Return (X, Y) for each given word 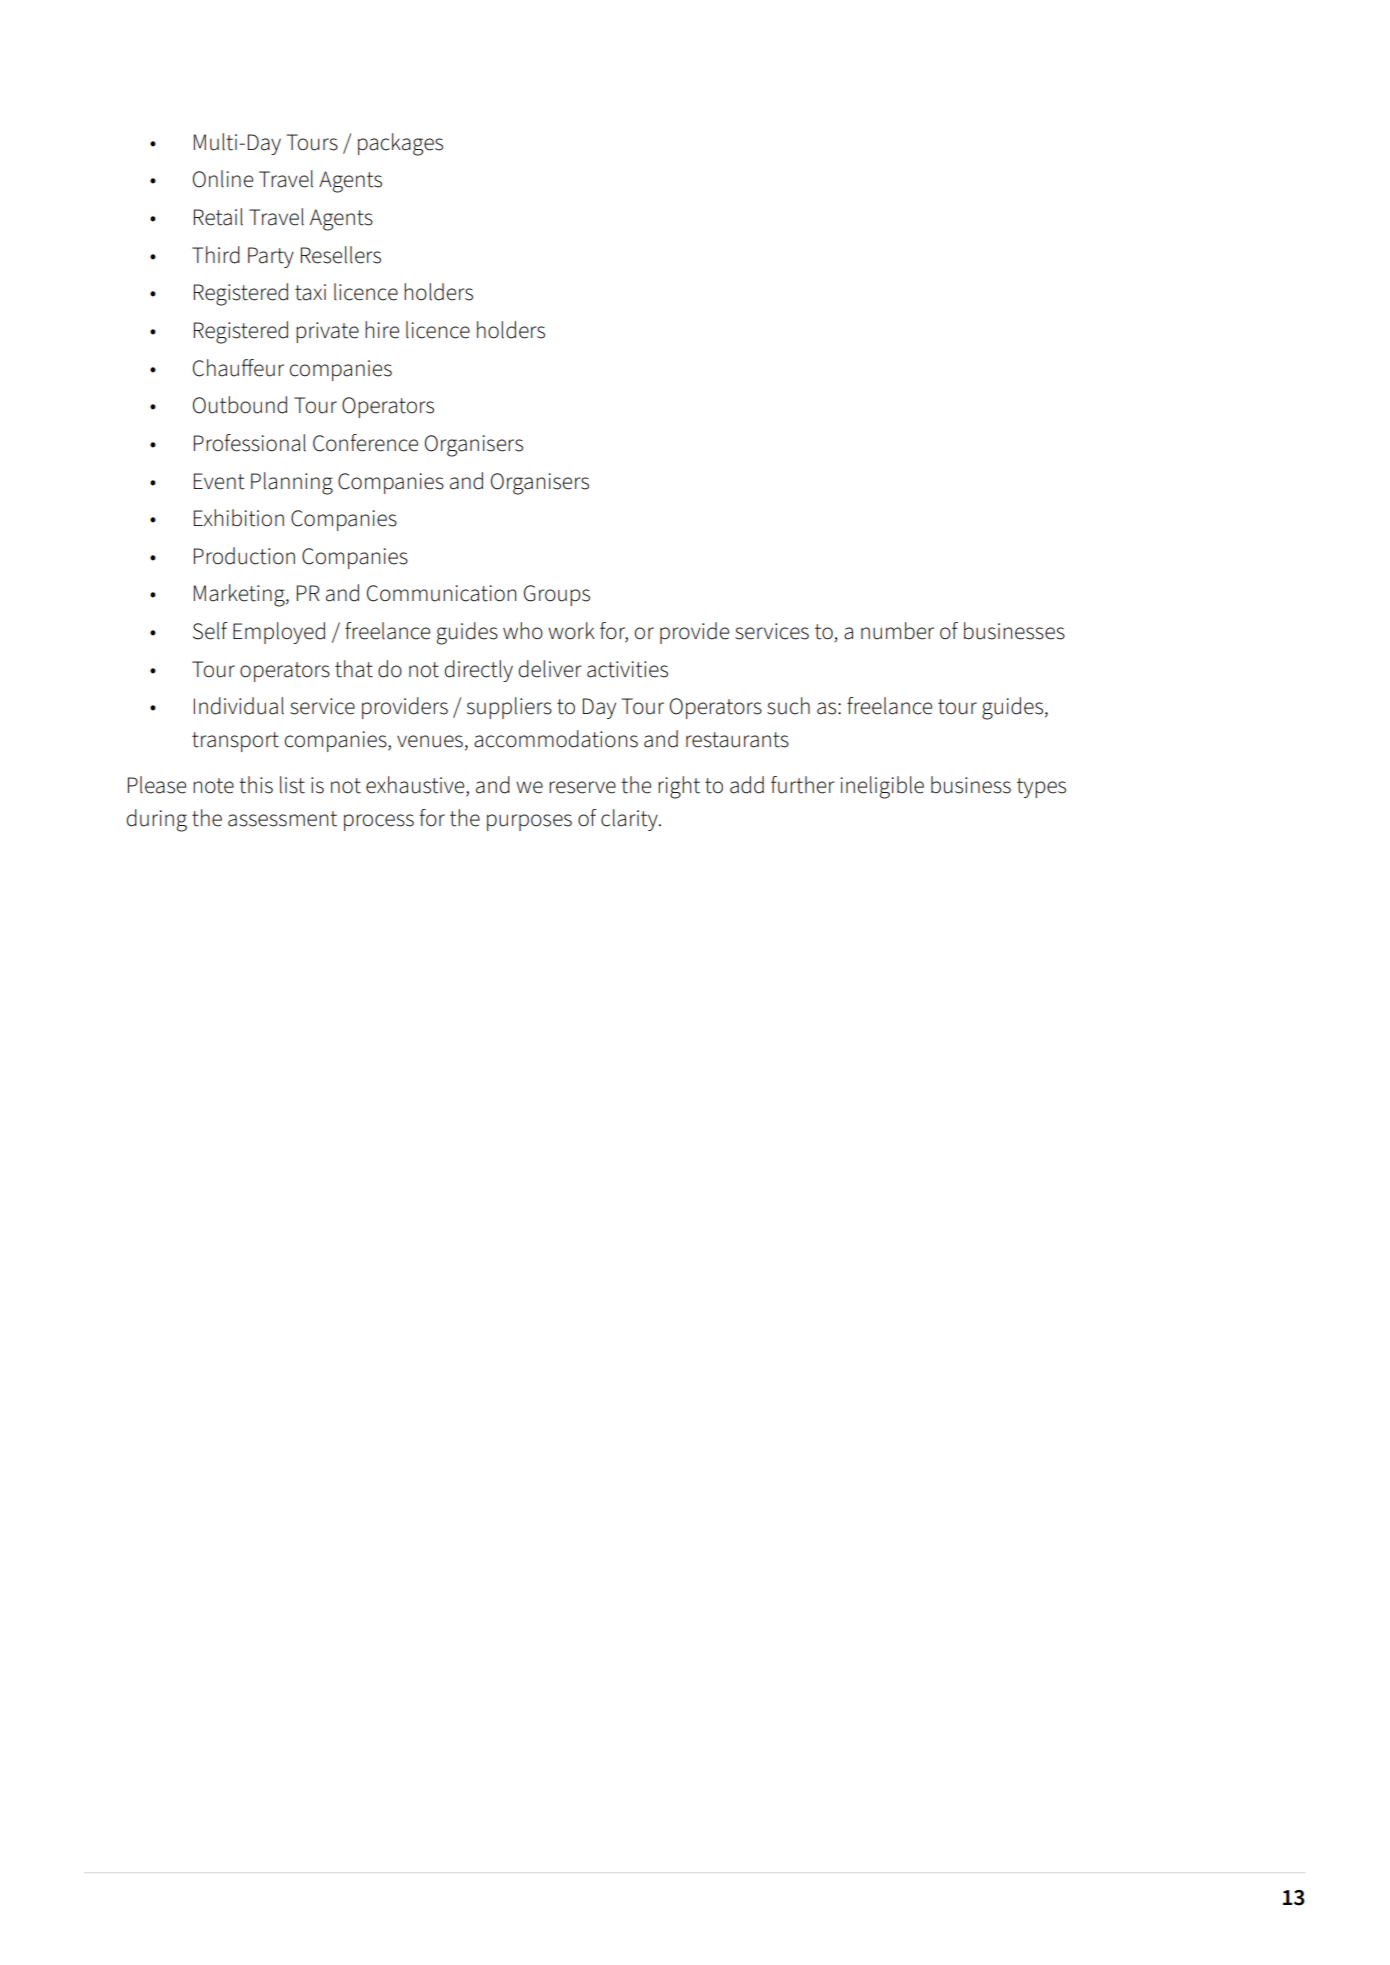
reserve (582, 787)
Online (223, 179)
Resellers (341, 255)
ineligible (882, 787)
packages (400, 144)
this (256, 785)
